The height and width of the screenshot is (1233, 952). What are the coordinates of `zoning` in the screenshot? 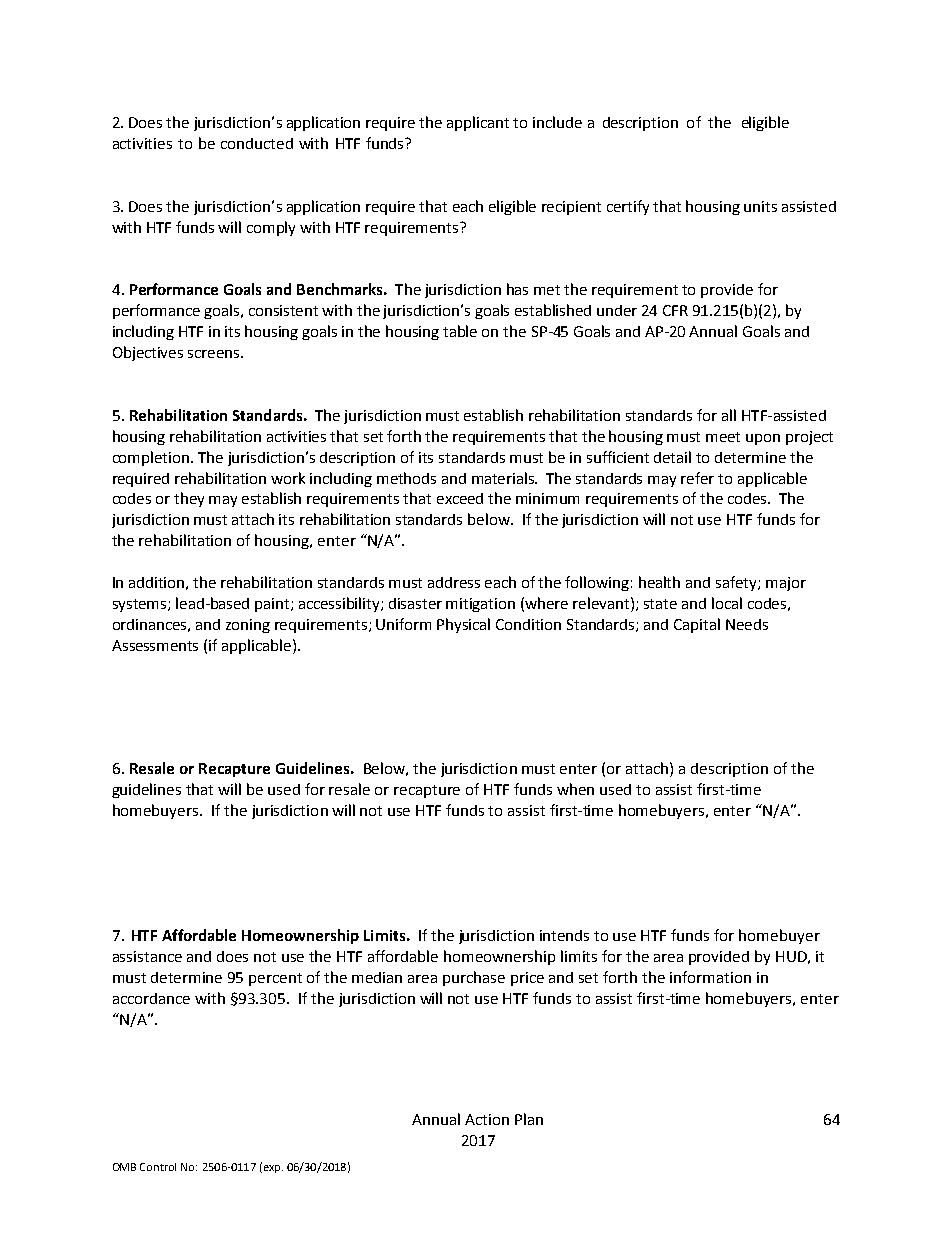 It's located at (248, 626).
